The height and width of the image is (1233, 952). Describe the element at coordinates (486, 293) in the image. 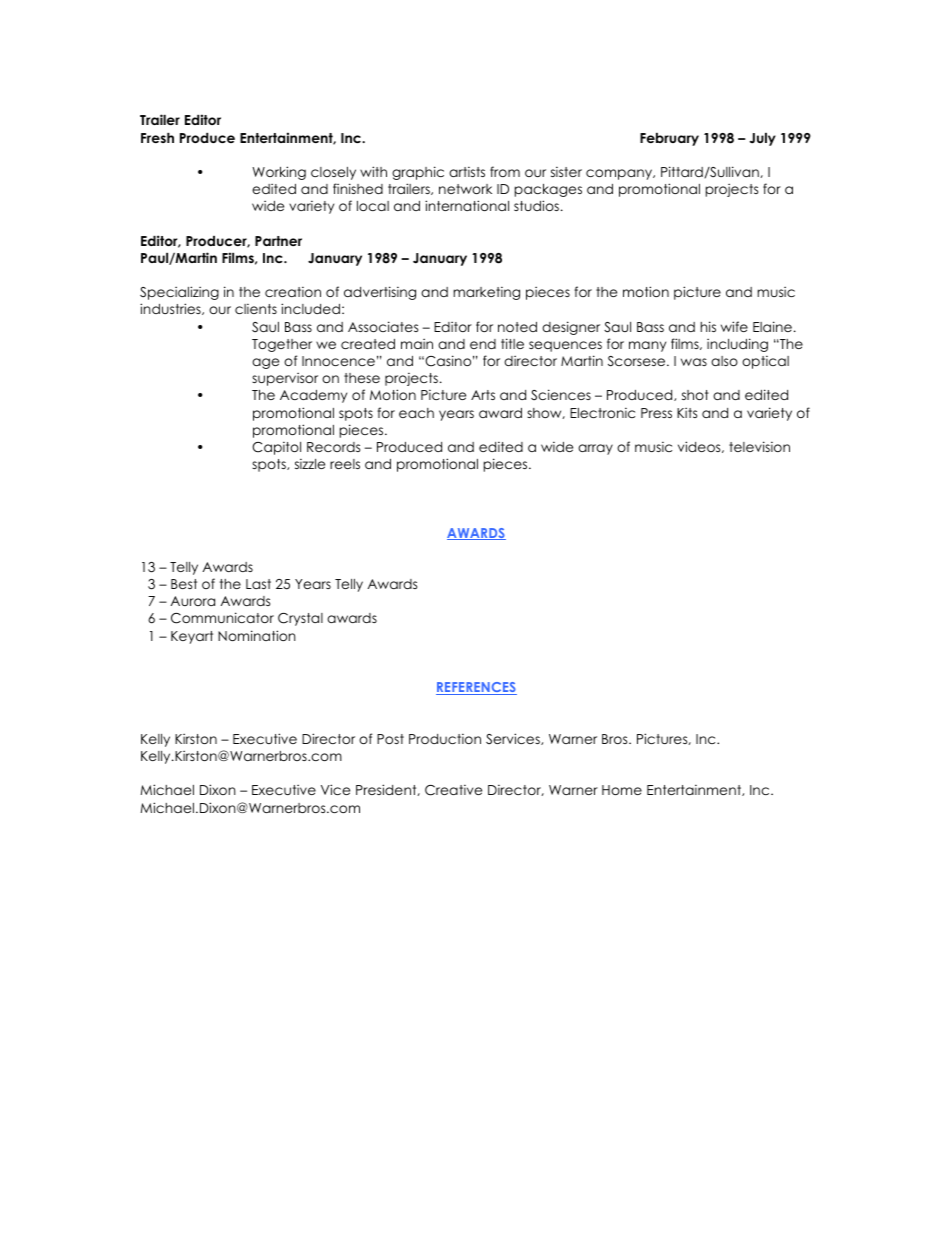

I see `marketing` at that location.
